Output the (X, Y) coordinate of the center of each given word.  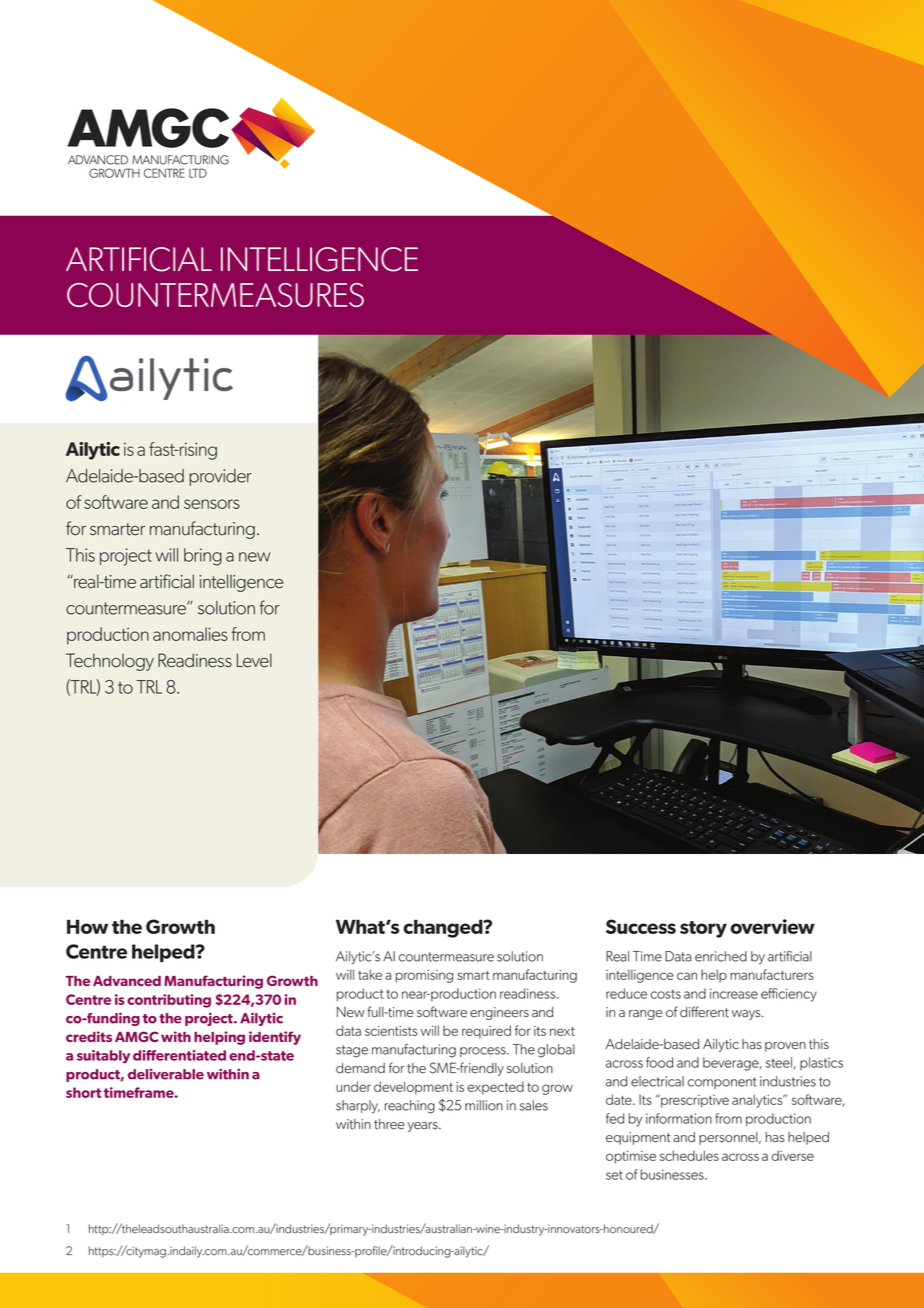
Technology (110, 662)
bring (203, 557)
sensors (212, 504)
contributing (169, 1001)
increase (734, 993)
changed (444, 928)
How (87, 926)
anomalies (190, 634)
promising (424, 976)
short (83, 1092)
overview (772, 926)
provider (220, 477)
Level (254, 660)
